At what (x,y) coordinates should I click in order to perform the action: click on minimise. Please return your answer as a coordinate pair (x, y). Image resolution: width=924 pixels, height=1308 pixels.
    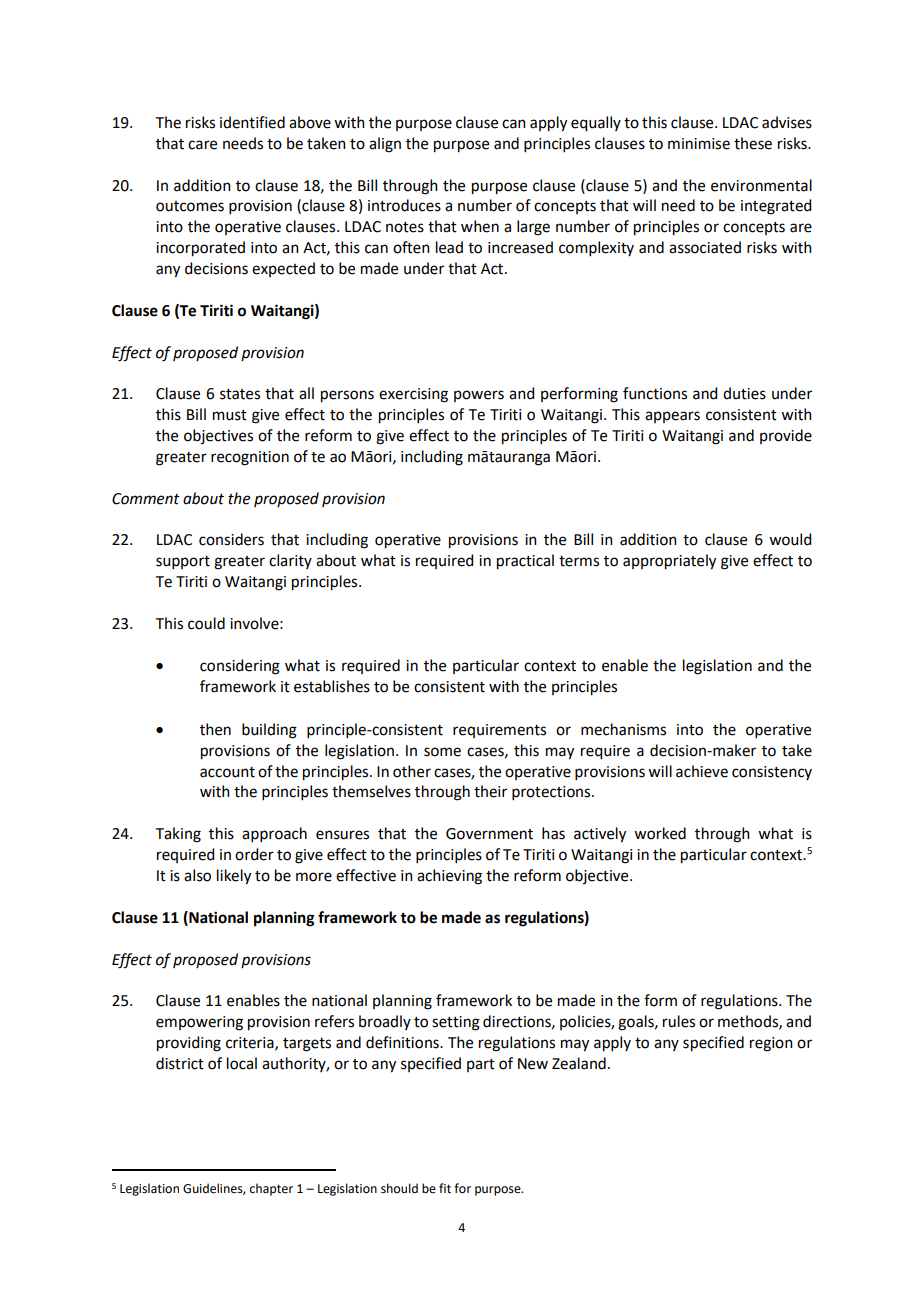
    Looking at the image, I should click on (699, 144).
